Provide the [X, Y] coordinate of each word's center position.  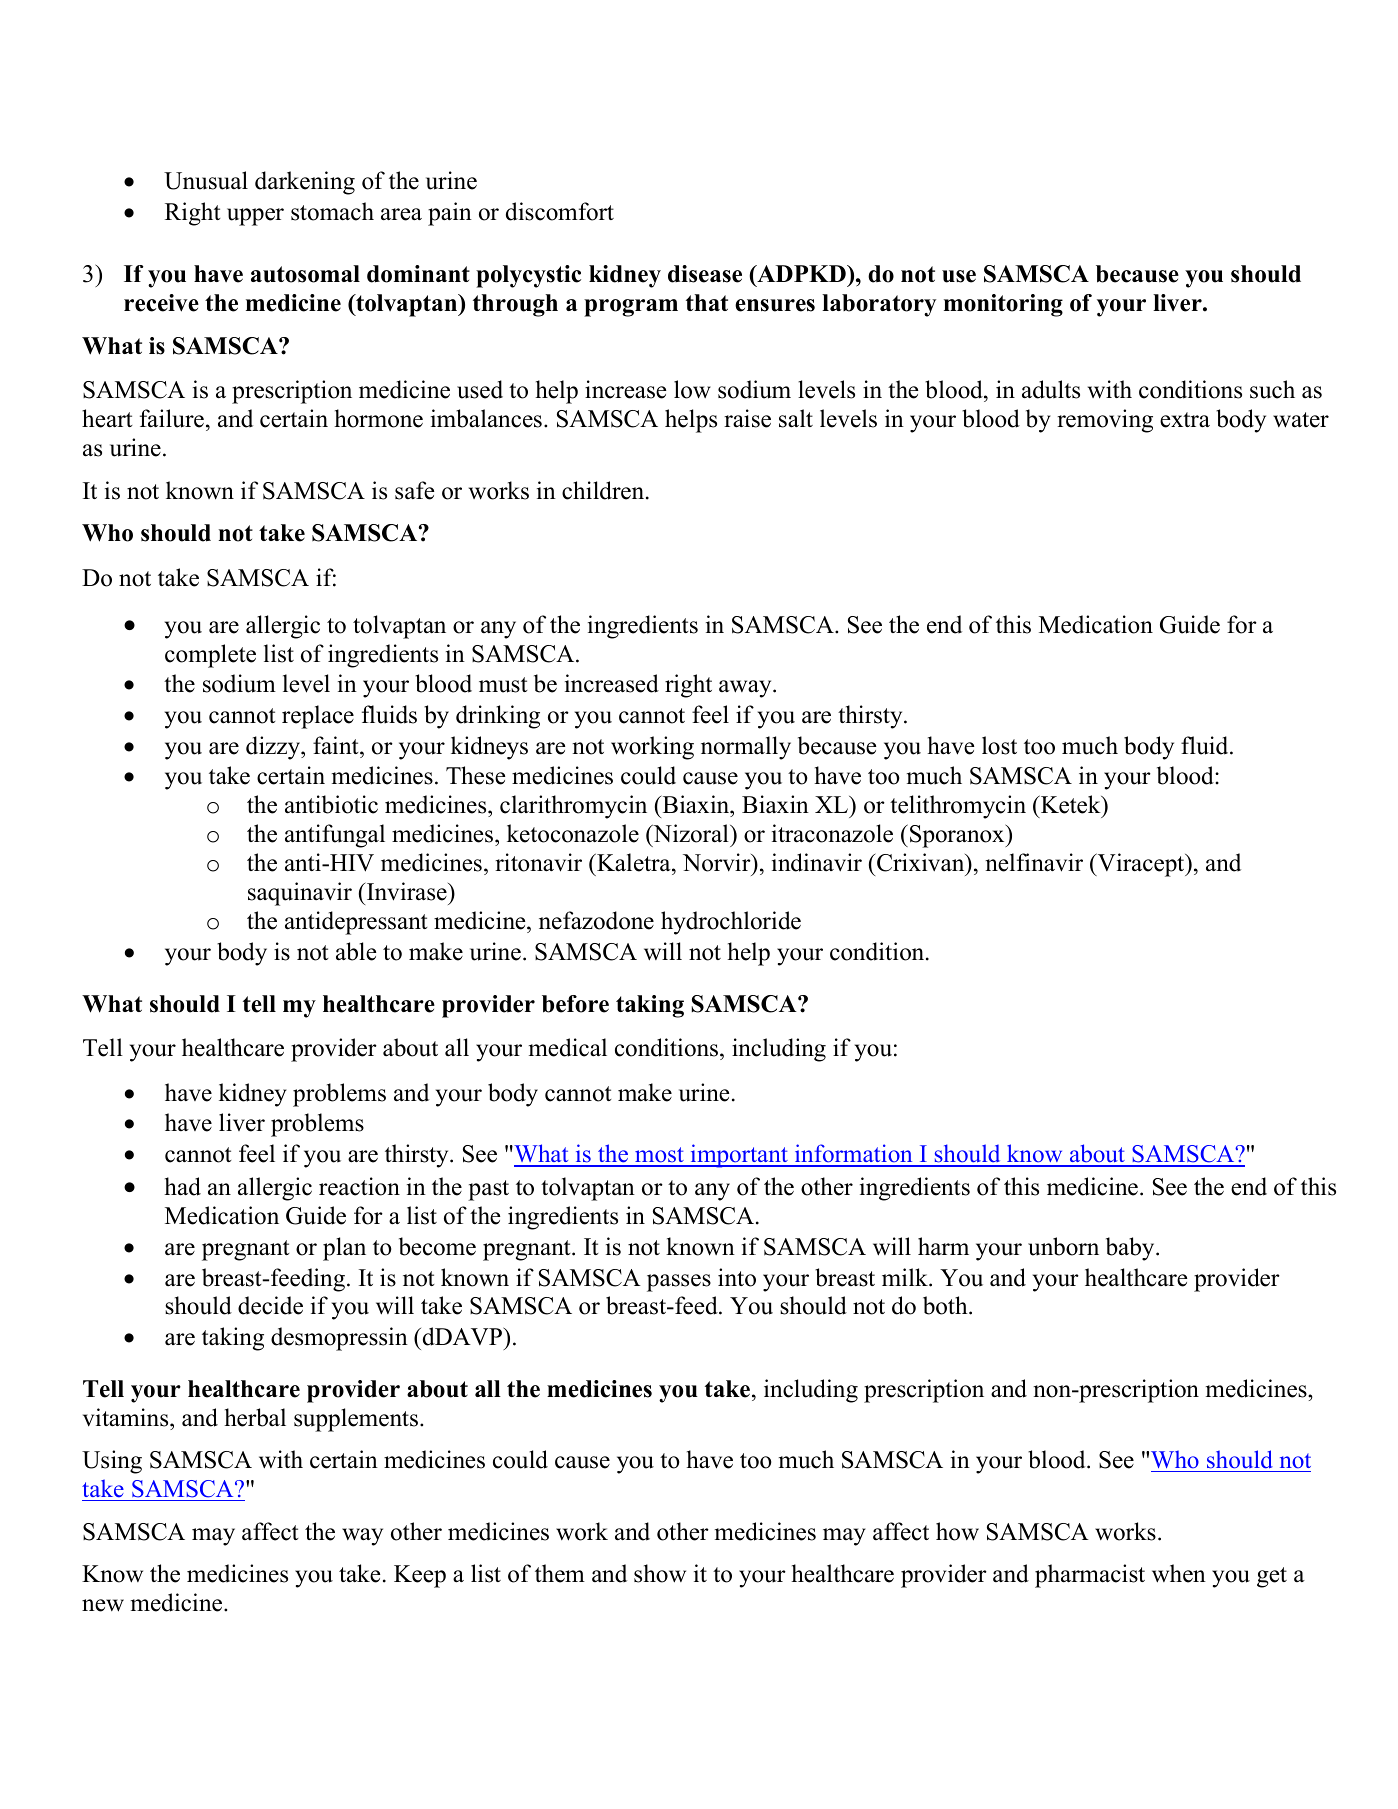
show [660, 1573]
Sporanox [958, 836]
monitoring [1003, 305]
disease [705, 274]
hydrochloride [731, 923]
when [1179, 1573]
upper [255, 217]
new [103, 1605]
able [356, 951]
